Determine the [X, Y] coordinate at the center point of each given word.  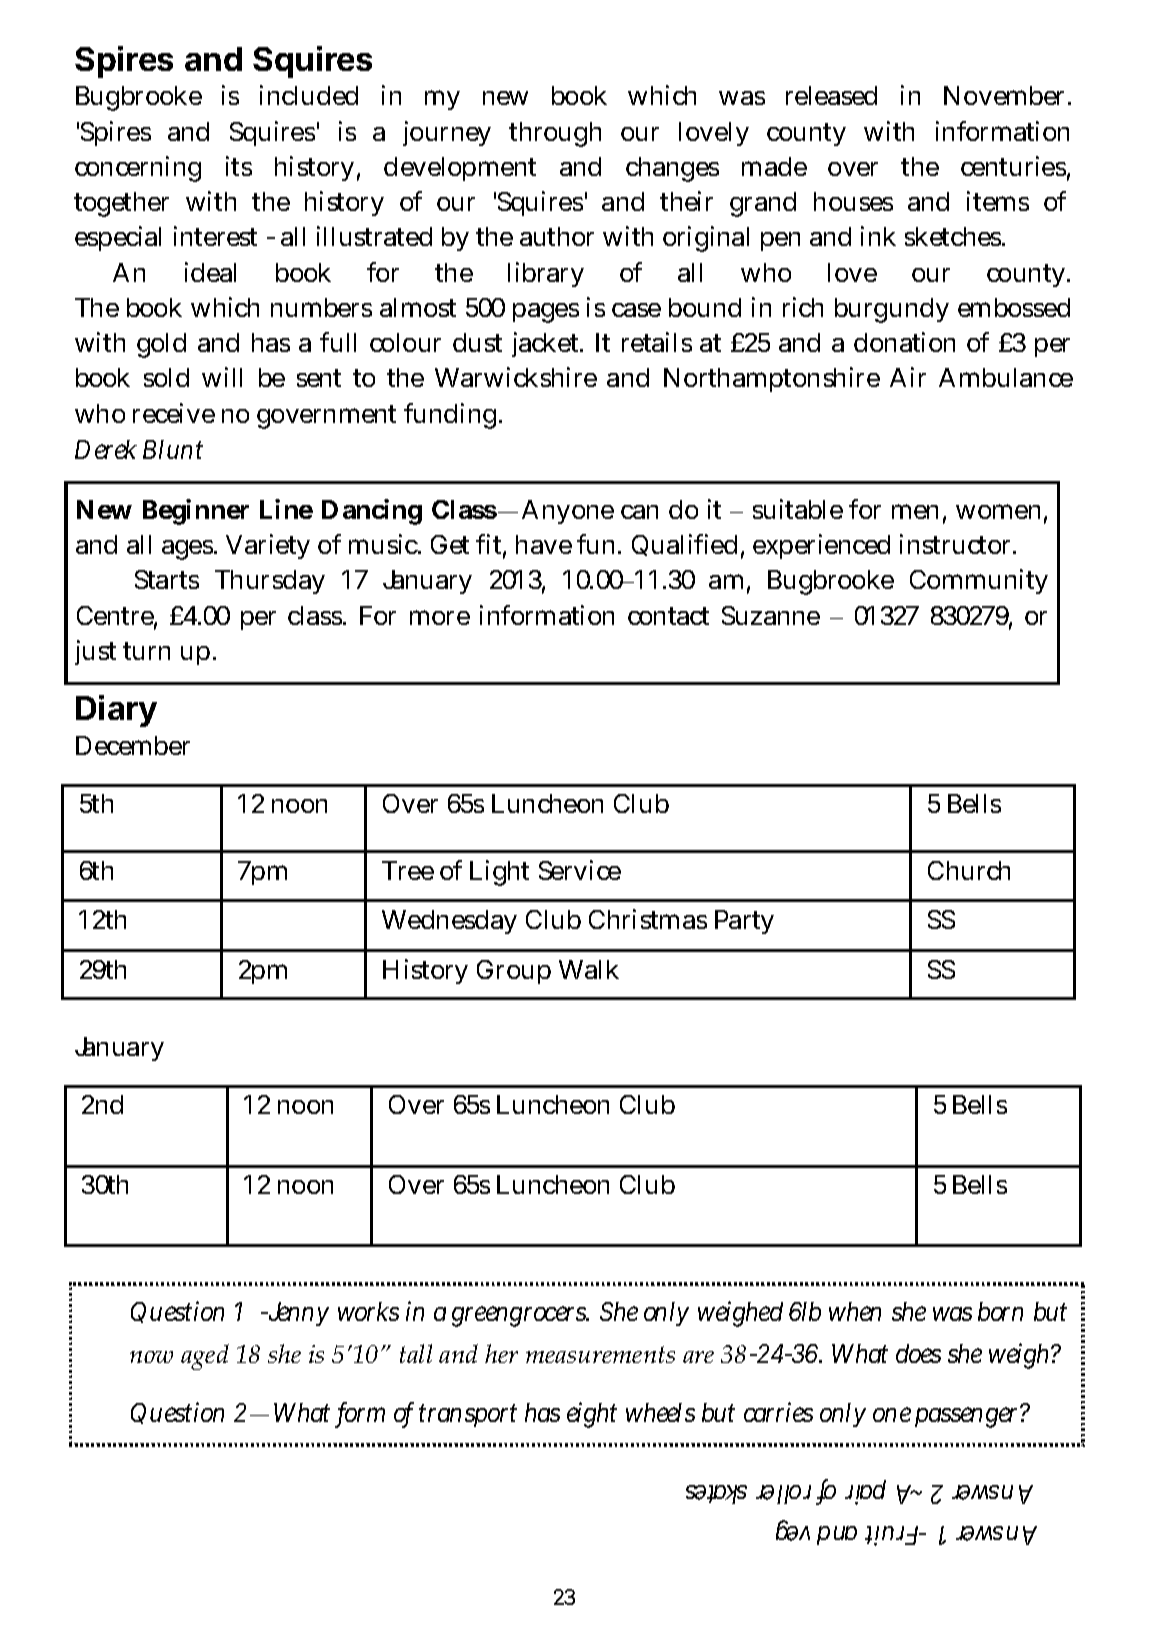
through [555, 134]
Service [580, 870]
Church [969, 870]
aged [205, 1357]
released [831, 95]
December [133, 745]
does [918, 1353]
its [239, 166]
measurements [600, 1354]
